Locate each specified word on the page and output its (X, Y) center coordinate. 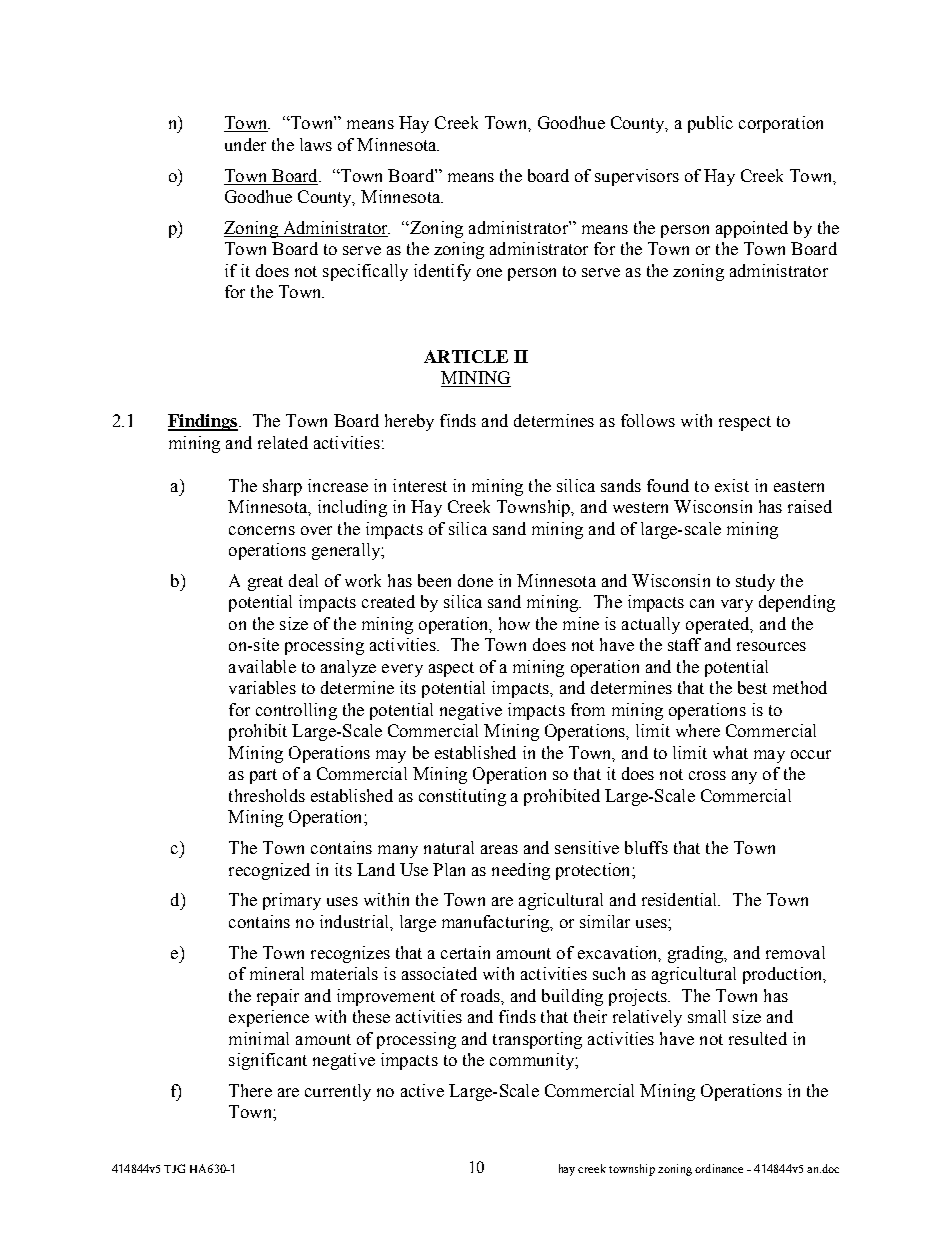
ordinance (719, 1168)
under (245, 144)
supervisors (637, 177)
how (514, 623)
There (250, 1090)
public (710, 124)
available (262, 666)
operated (719, 625)
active (422, 1090)
